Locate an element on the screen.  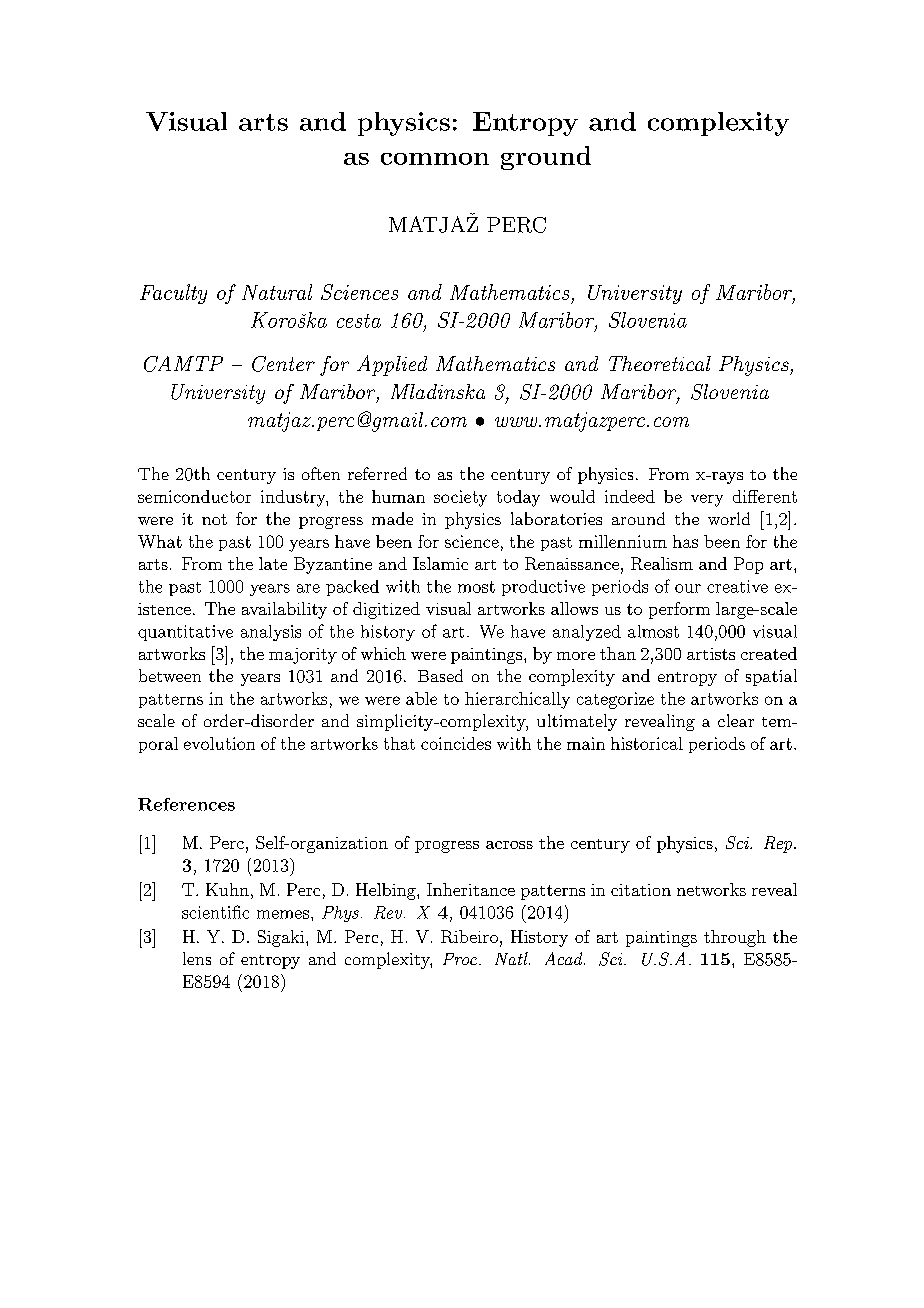
through is located at coordinates (735, 938).
